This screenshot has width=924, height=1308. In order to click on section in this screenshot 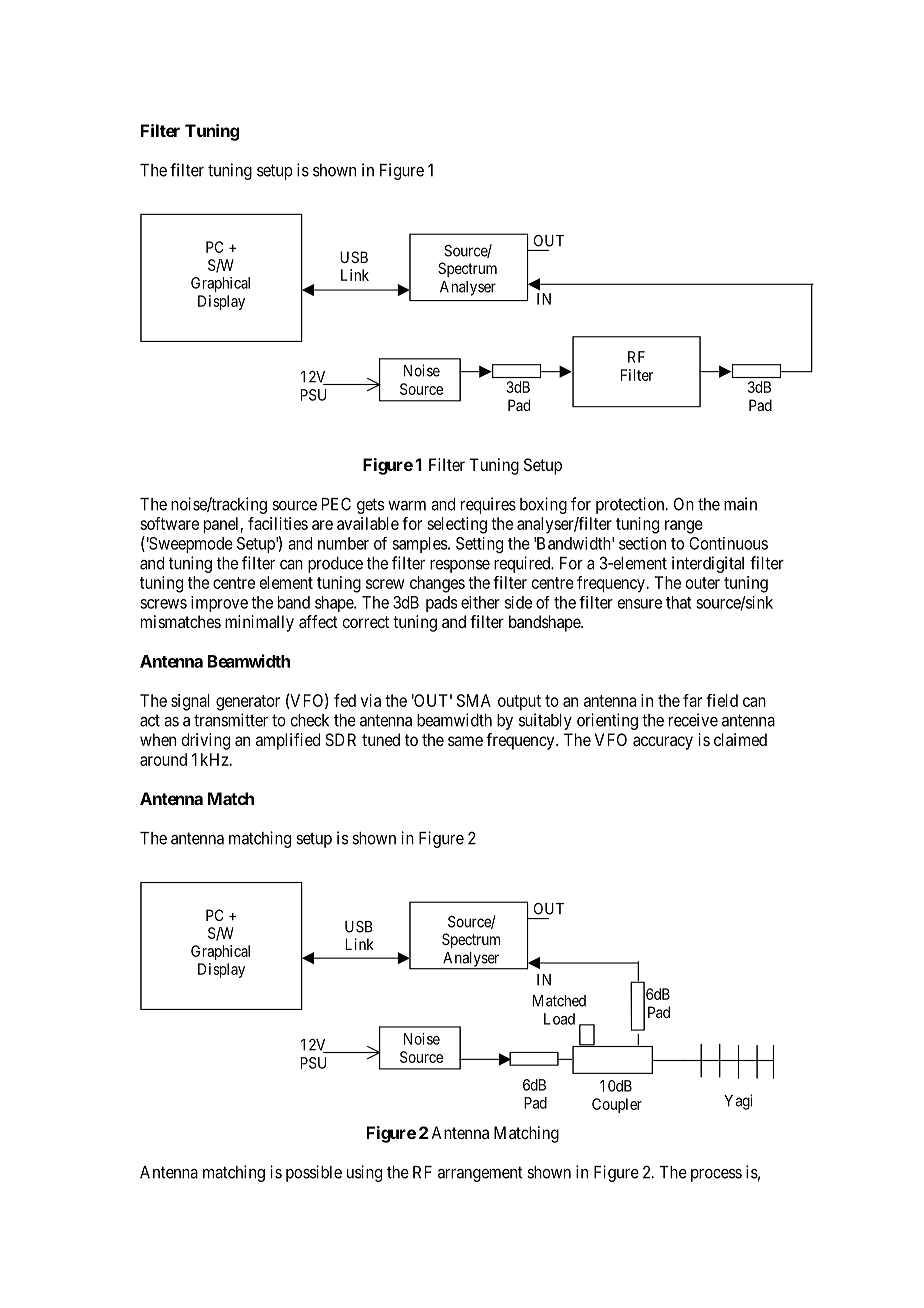, I will do `click(642, 543)`.
